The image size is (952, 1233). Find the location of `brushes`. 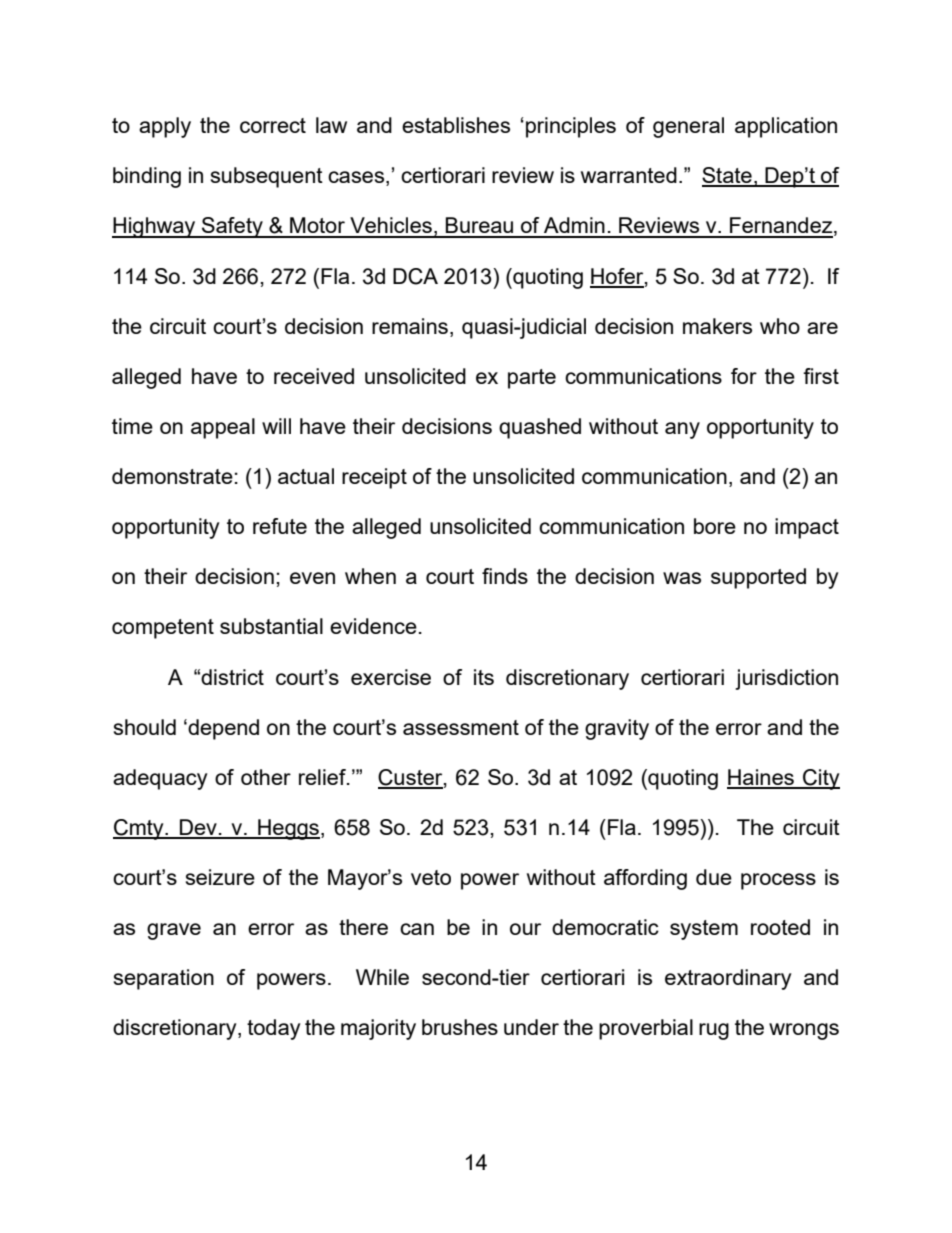

brushes is located at coordinates (460, 1027).
